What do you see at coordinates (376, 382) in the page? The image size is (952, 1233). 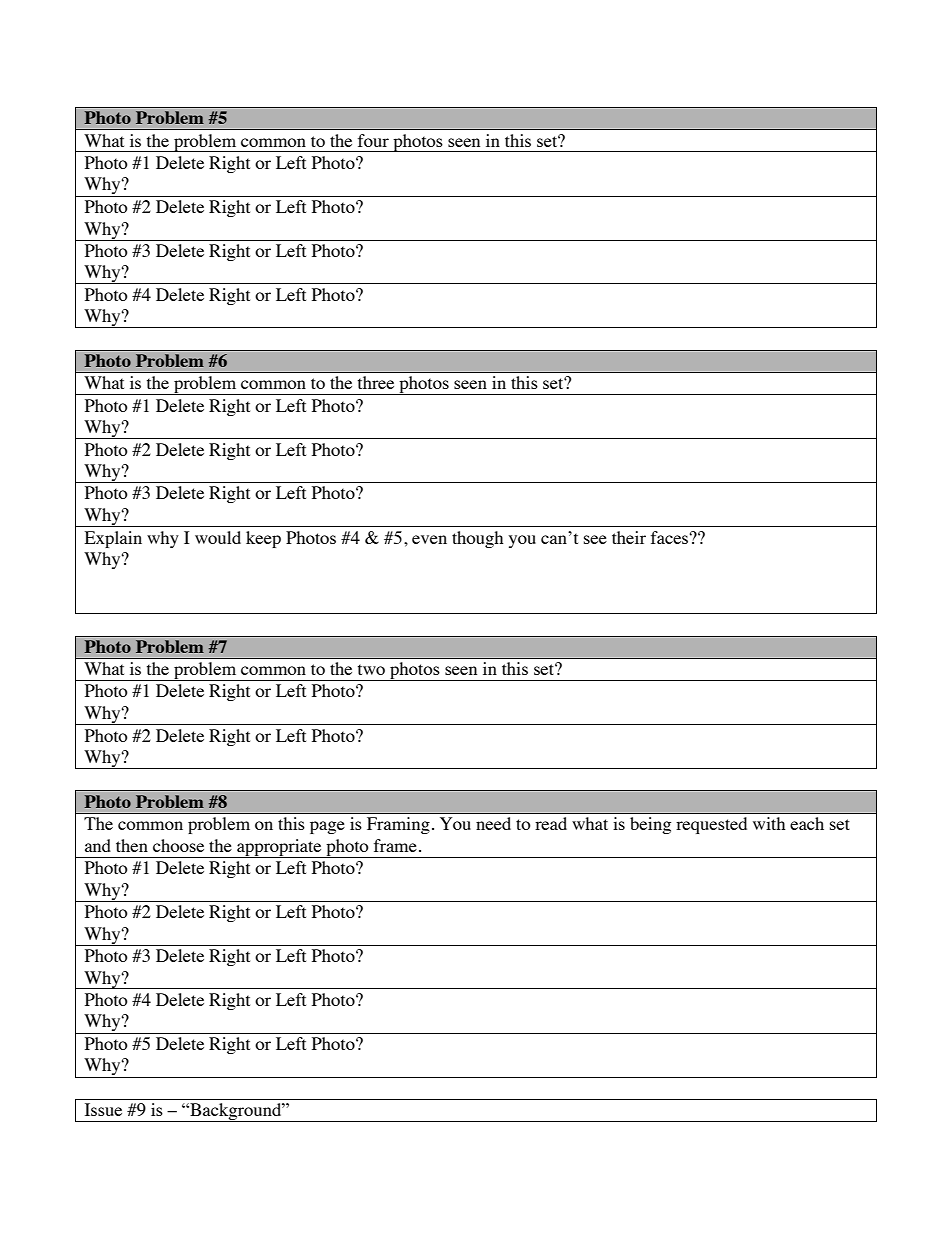 I see `three` at bounding box center [376, 382].
